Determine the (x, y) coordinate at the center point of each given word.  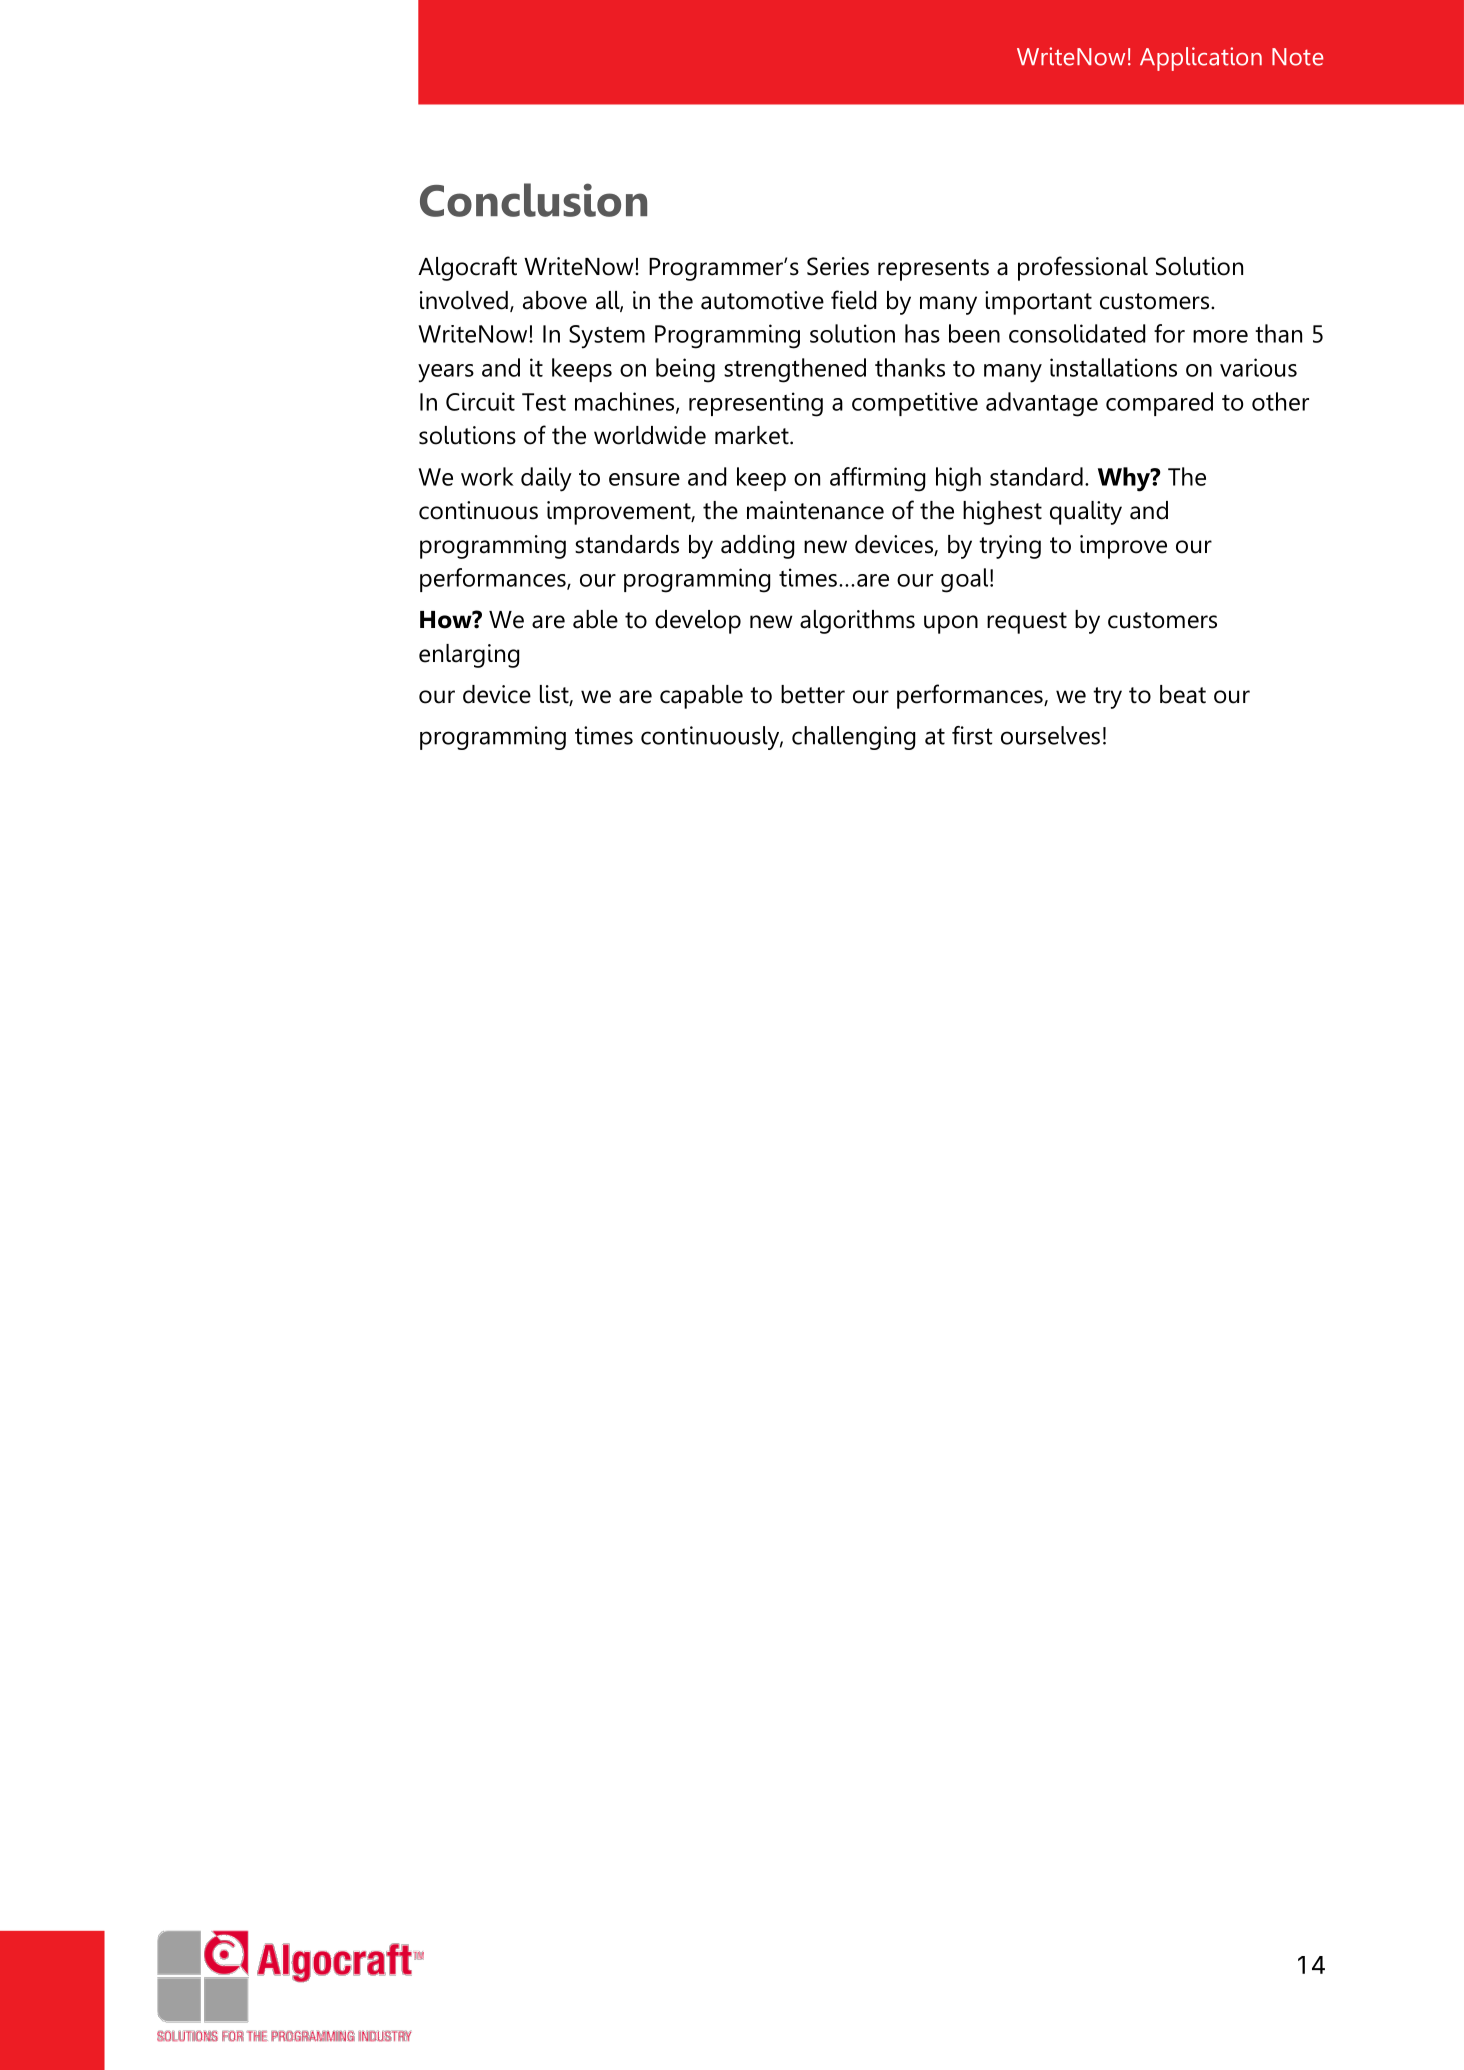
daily (546, 479)
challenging (853, 738)
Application (1201, 59)
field (853, 300)
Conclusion (533, 200)
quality (1086, 513)
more (1220, 336)
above (555, 300)
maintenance (815, 510)
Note (1298, 57)
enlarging (469, 656)
